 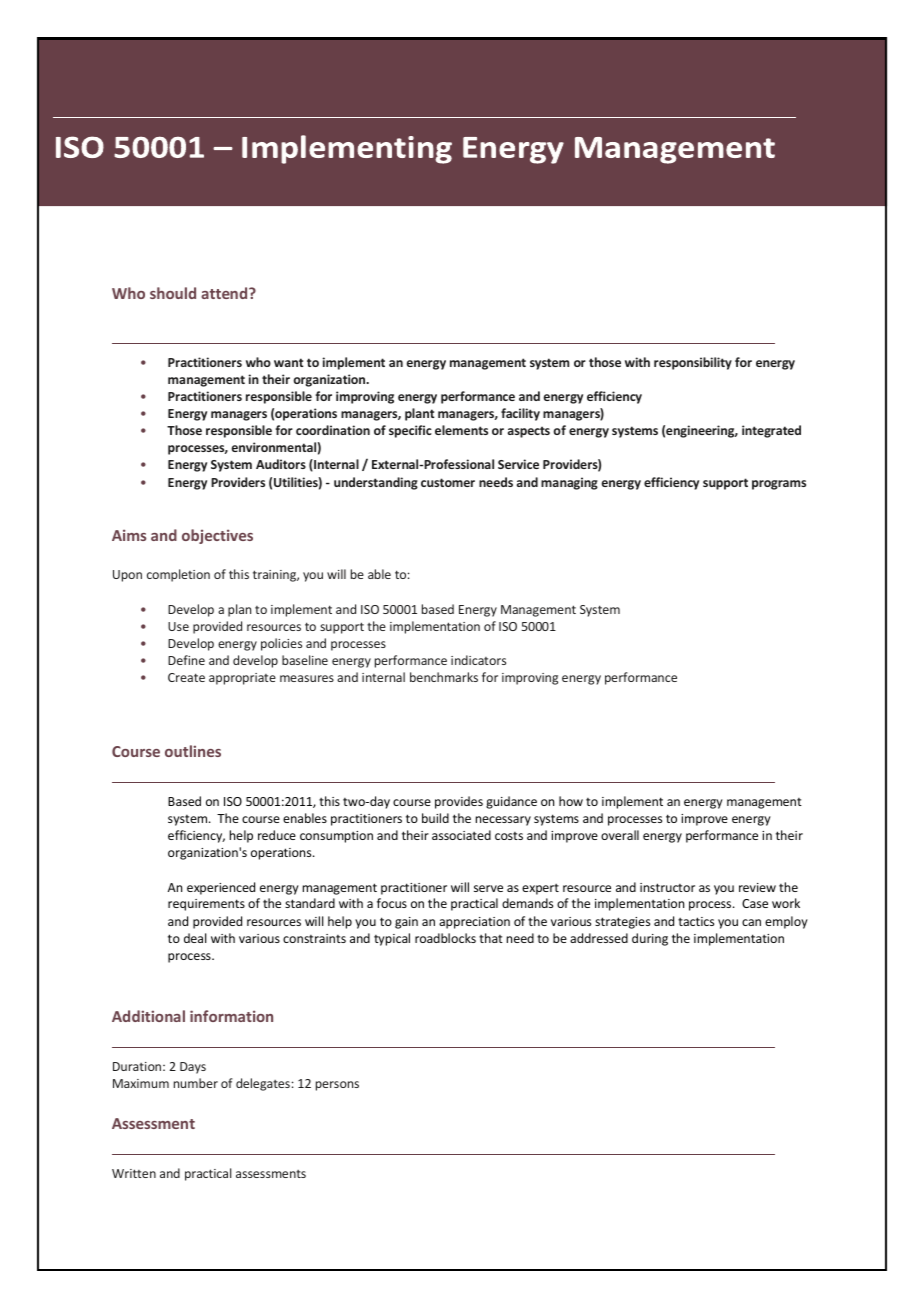 What do you see at coordinates (445, 938) in the screenshot?
I see `roadblocks` at bounding box center [445, 938].
